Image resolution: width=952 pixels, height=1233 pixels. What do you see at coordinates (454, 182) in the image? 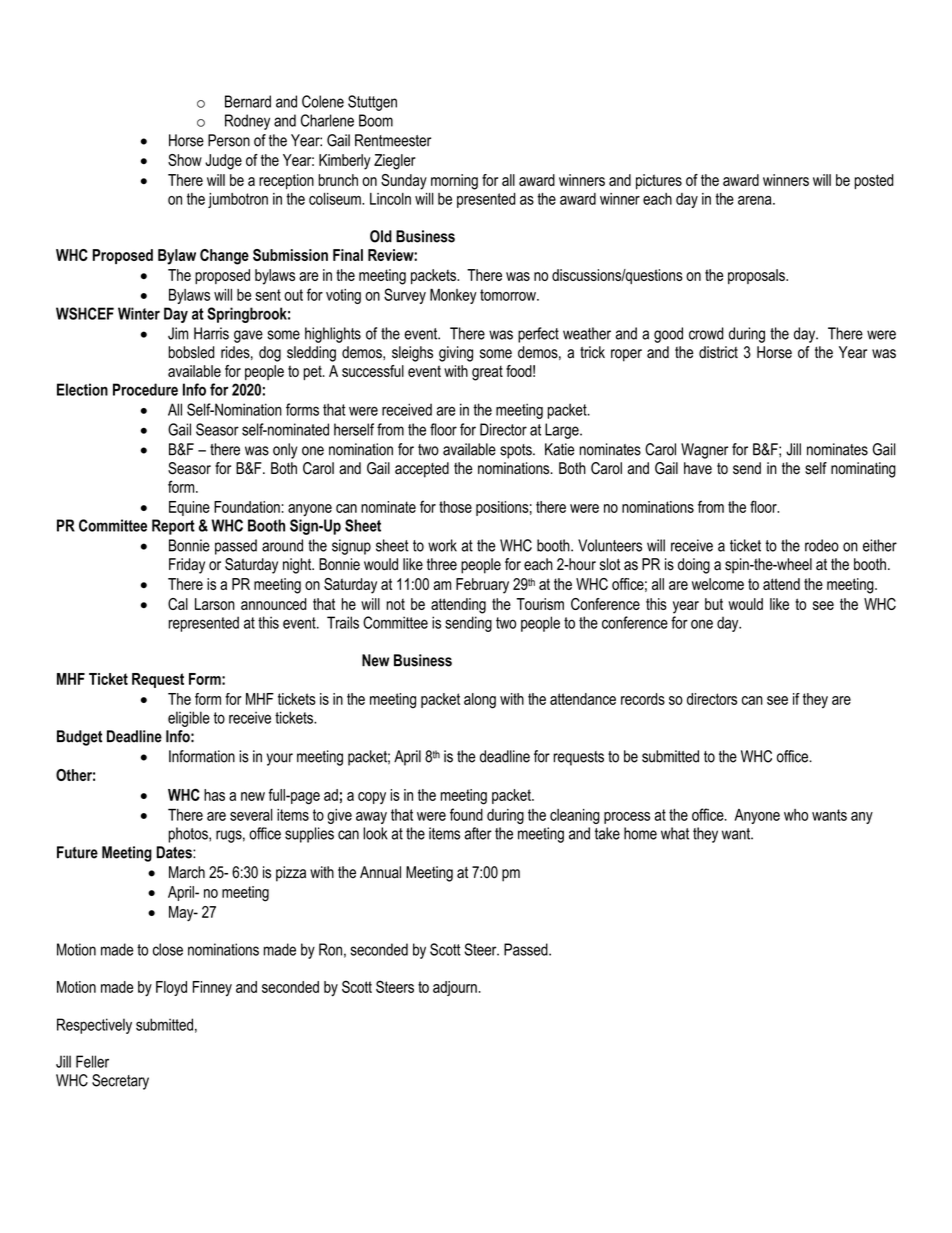
I see `morning` at bounding box center [454, 182].
